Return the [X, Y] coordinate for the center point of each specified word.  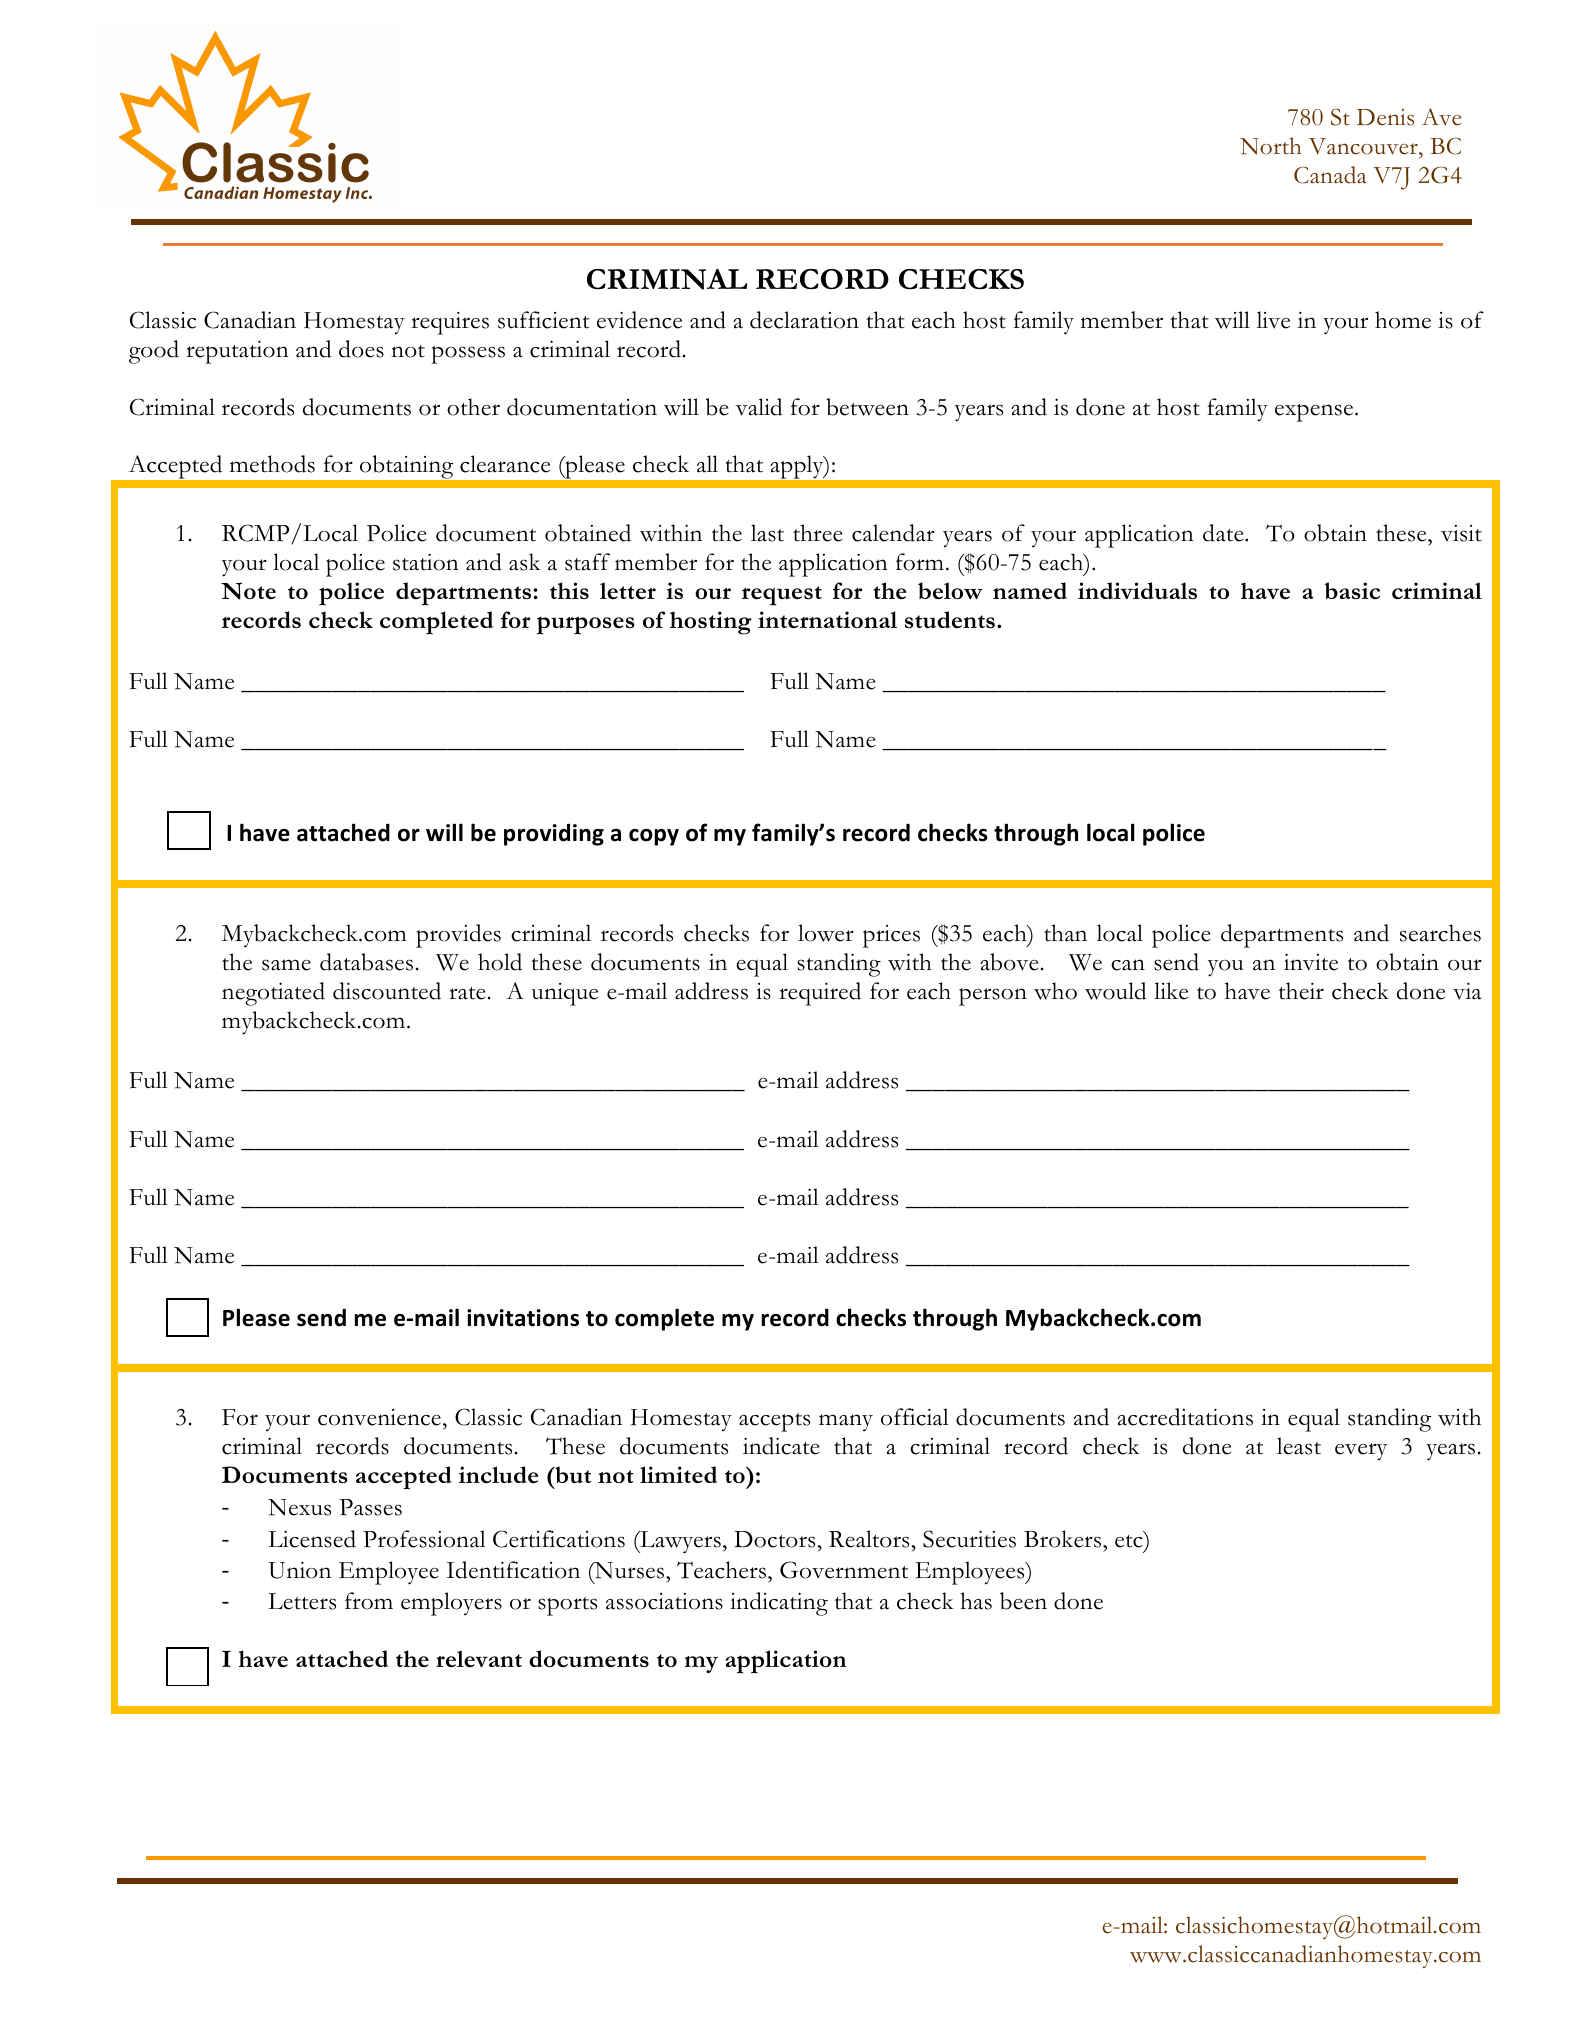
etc [1130, 1540]
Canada [1330, 175]
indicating [779, 1604]
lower [826, 933]
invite [1311, 962]
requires [450, 323]
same [286, 965]
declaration [804, 320]
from [369, 1601]
